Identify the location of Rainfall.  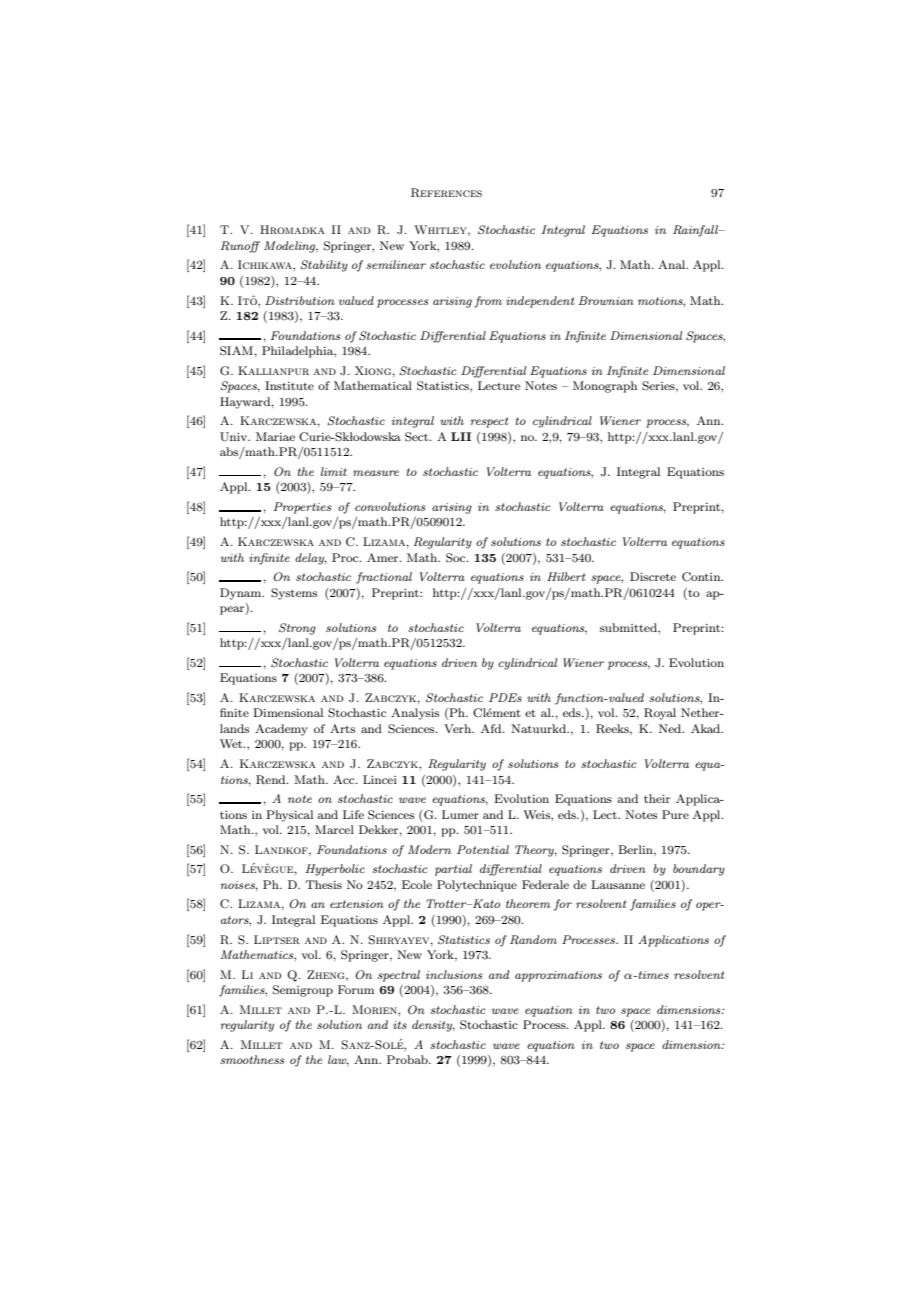
(697, 231).
